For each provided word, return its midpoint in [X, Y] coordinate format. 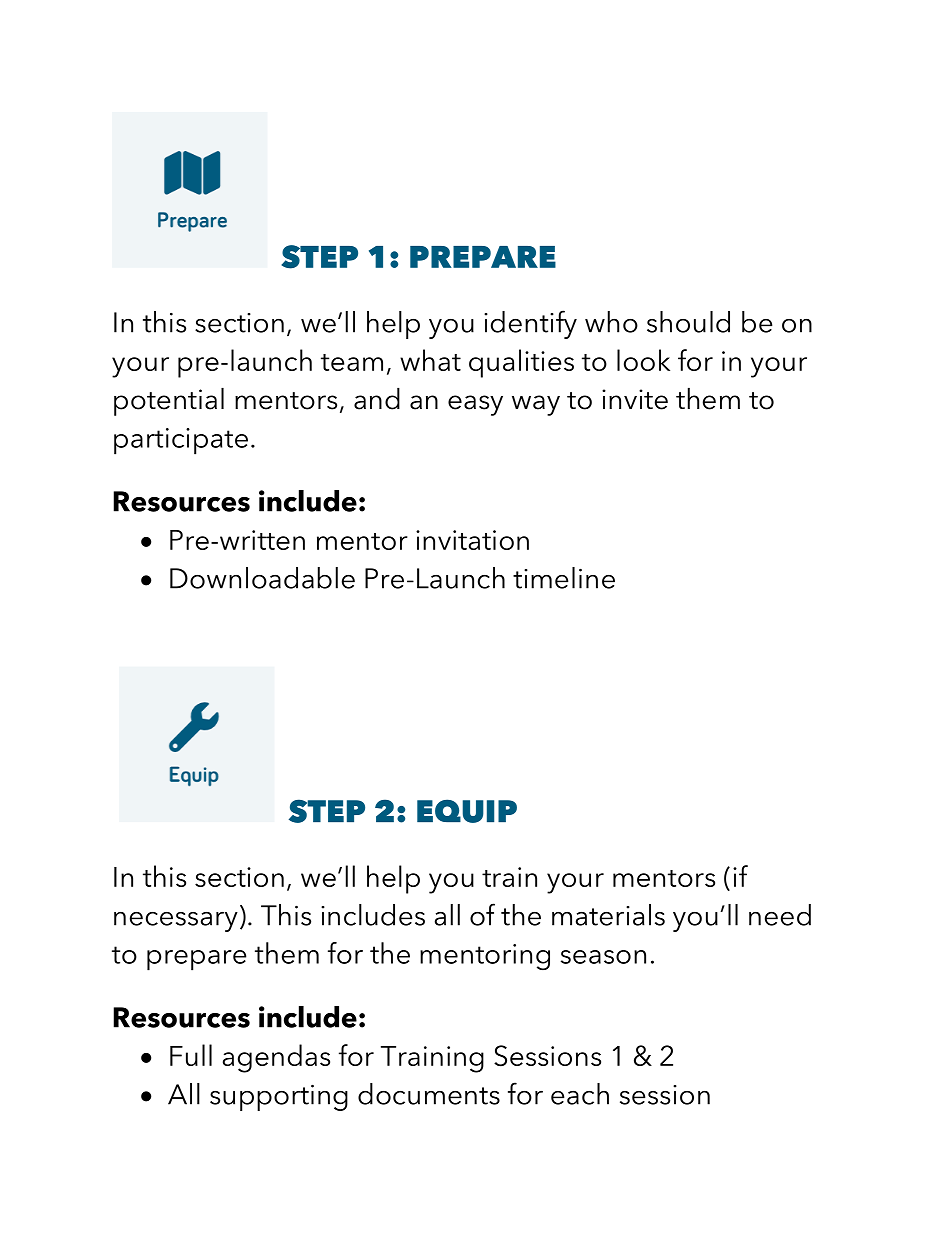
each [580, 1094]
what [430, 360]
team [352, 362]
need [780, 915]
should [688, 322]
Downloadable [262, 578]
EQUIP [467, 811]
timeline [564, 578]
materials [608, 915]
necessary [176, 922]
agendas [276, 1058]
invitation [472, 540]
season [603, 957]
